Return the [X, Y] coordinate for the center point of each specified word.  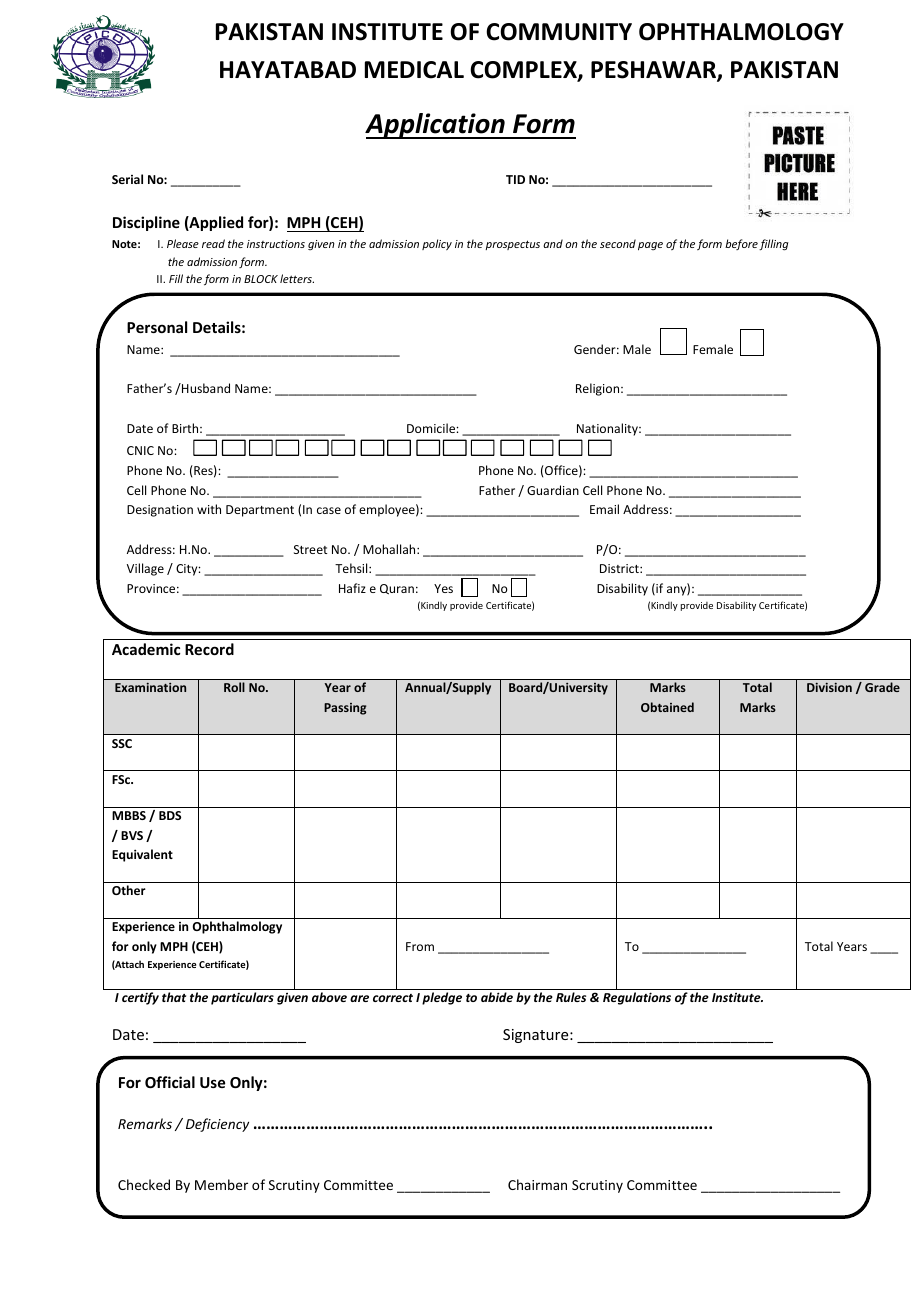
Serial [127, 179]
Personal [157, 327]
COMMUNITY [559, 32]
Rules [571, 997]
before [741, 244]
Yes [443, 588]
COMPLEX [524, 71]
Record [209, 649]
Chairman [537, 1184]
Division [829, 687]
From [420, 946]
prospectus [512, 245]
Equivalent [142, 855]
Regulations [637, 998]
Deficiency [217, 1125]
